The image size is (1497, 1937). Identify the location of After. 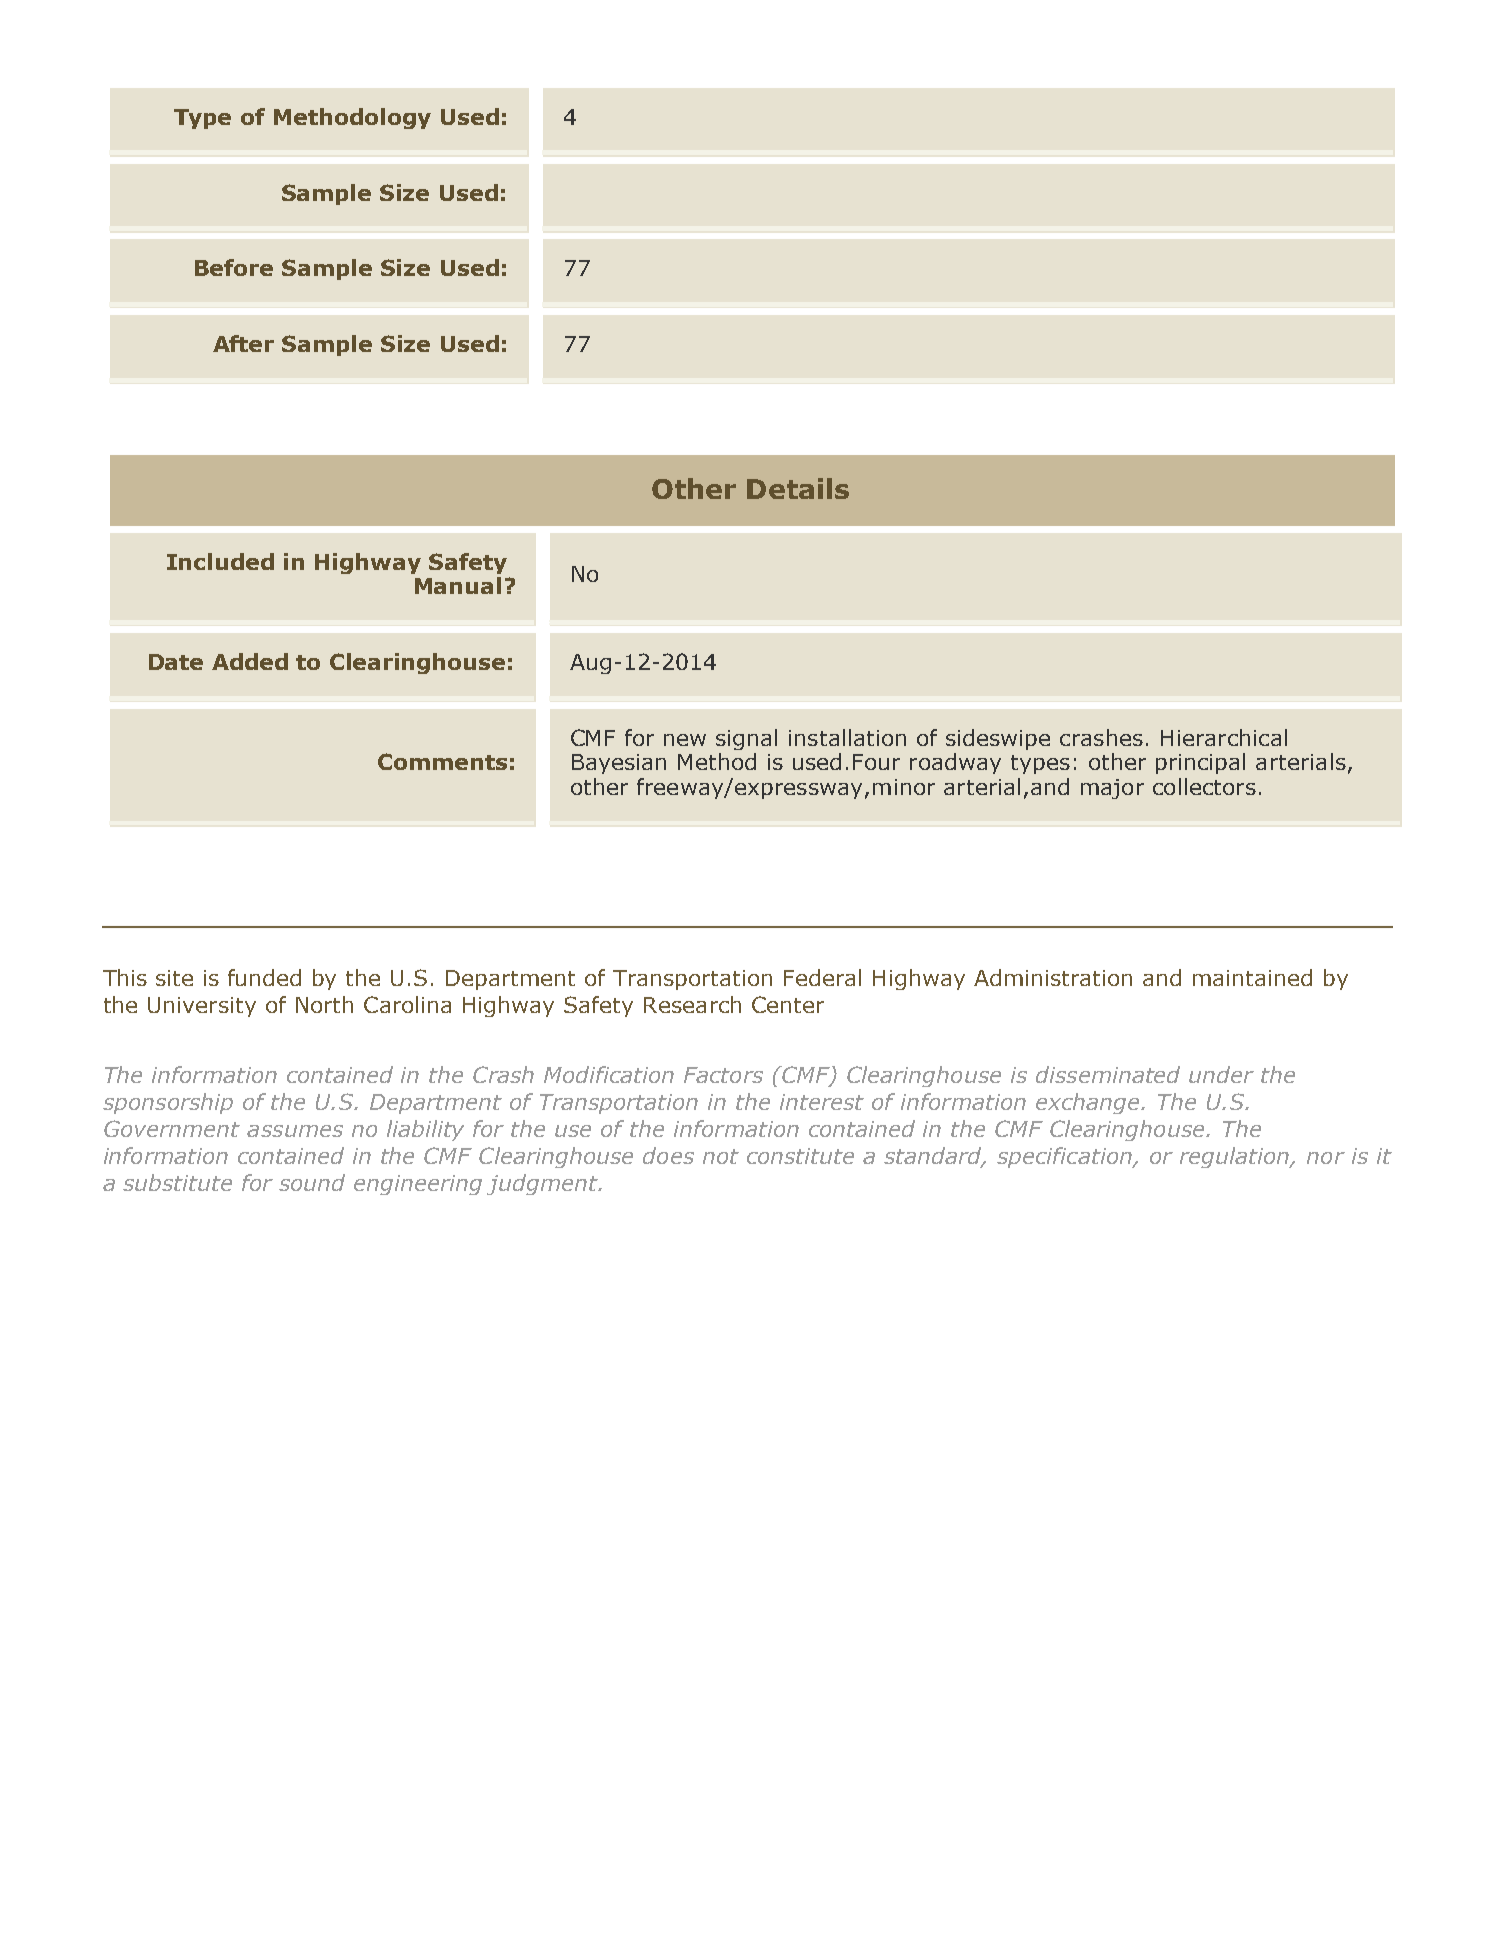
(243, 343).
